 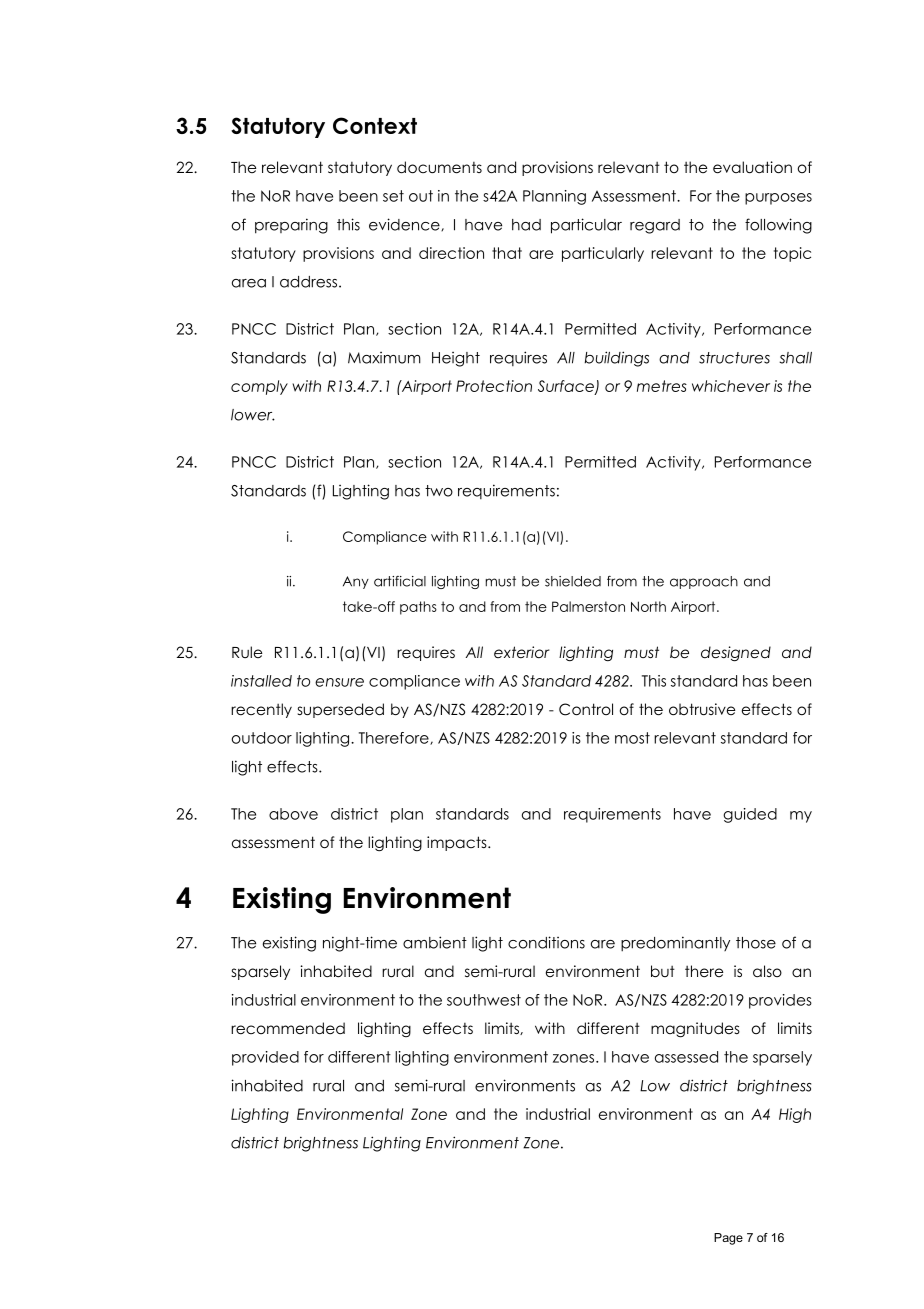 I want to click on preparing, so click(x=291, y=226).
